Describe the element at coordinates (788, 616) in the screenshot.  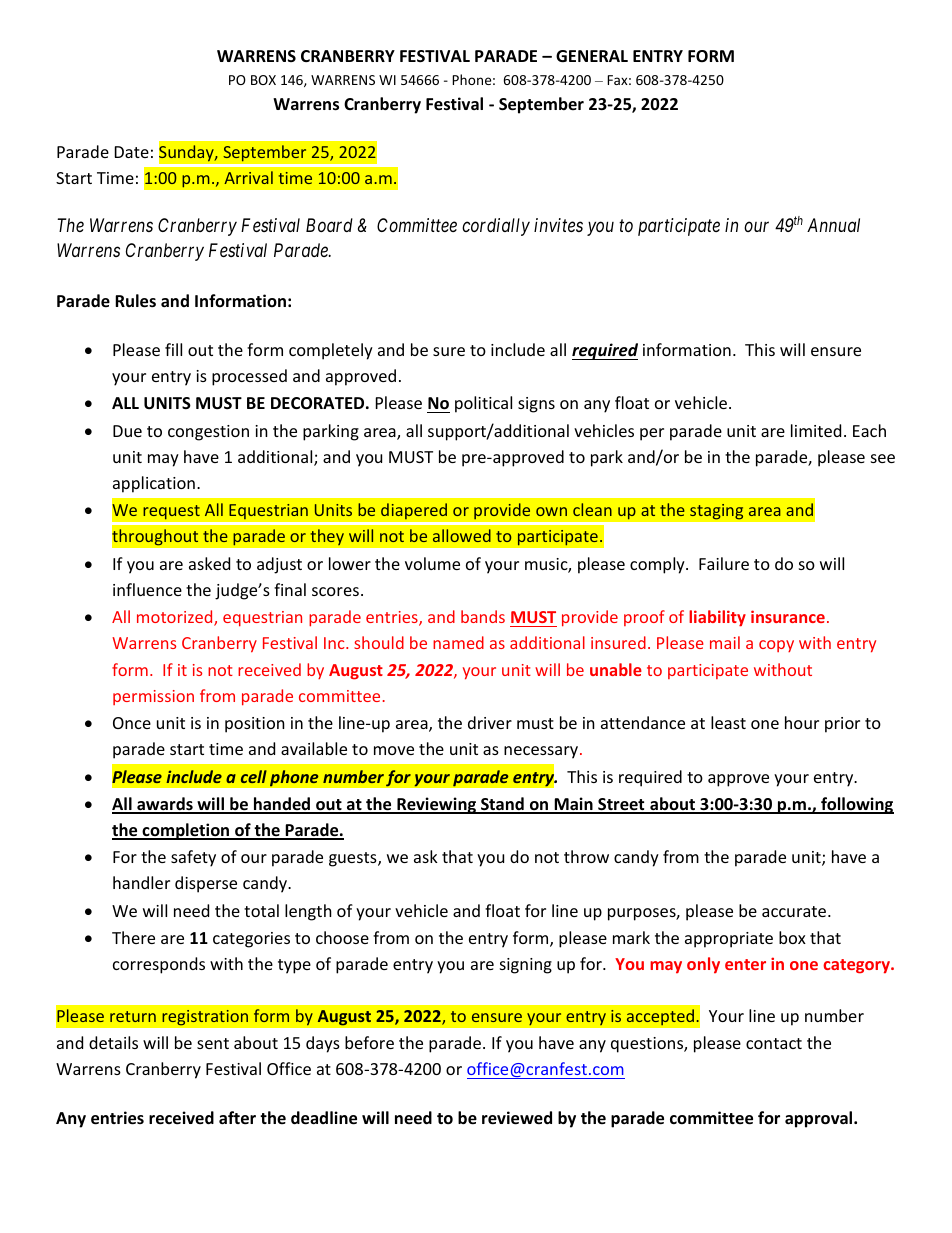
I see `insurance` at that location.
